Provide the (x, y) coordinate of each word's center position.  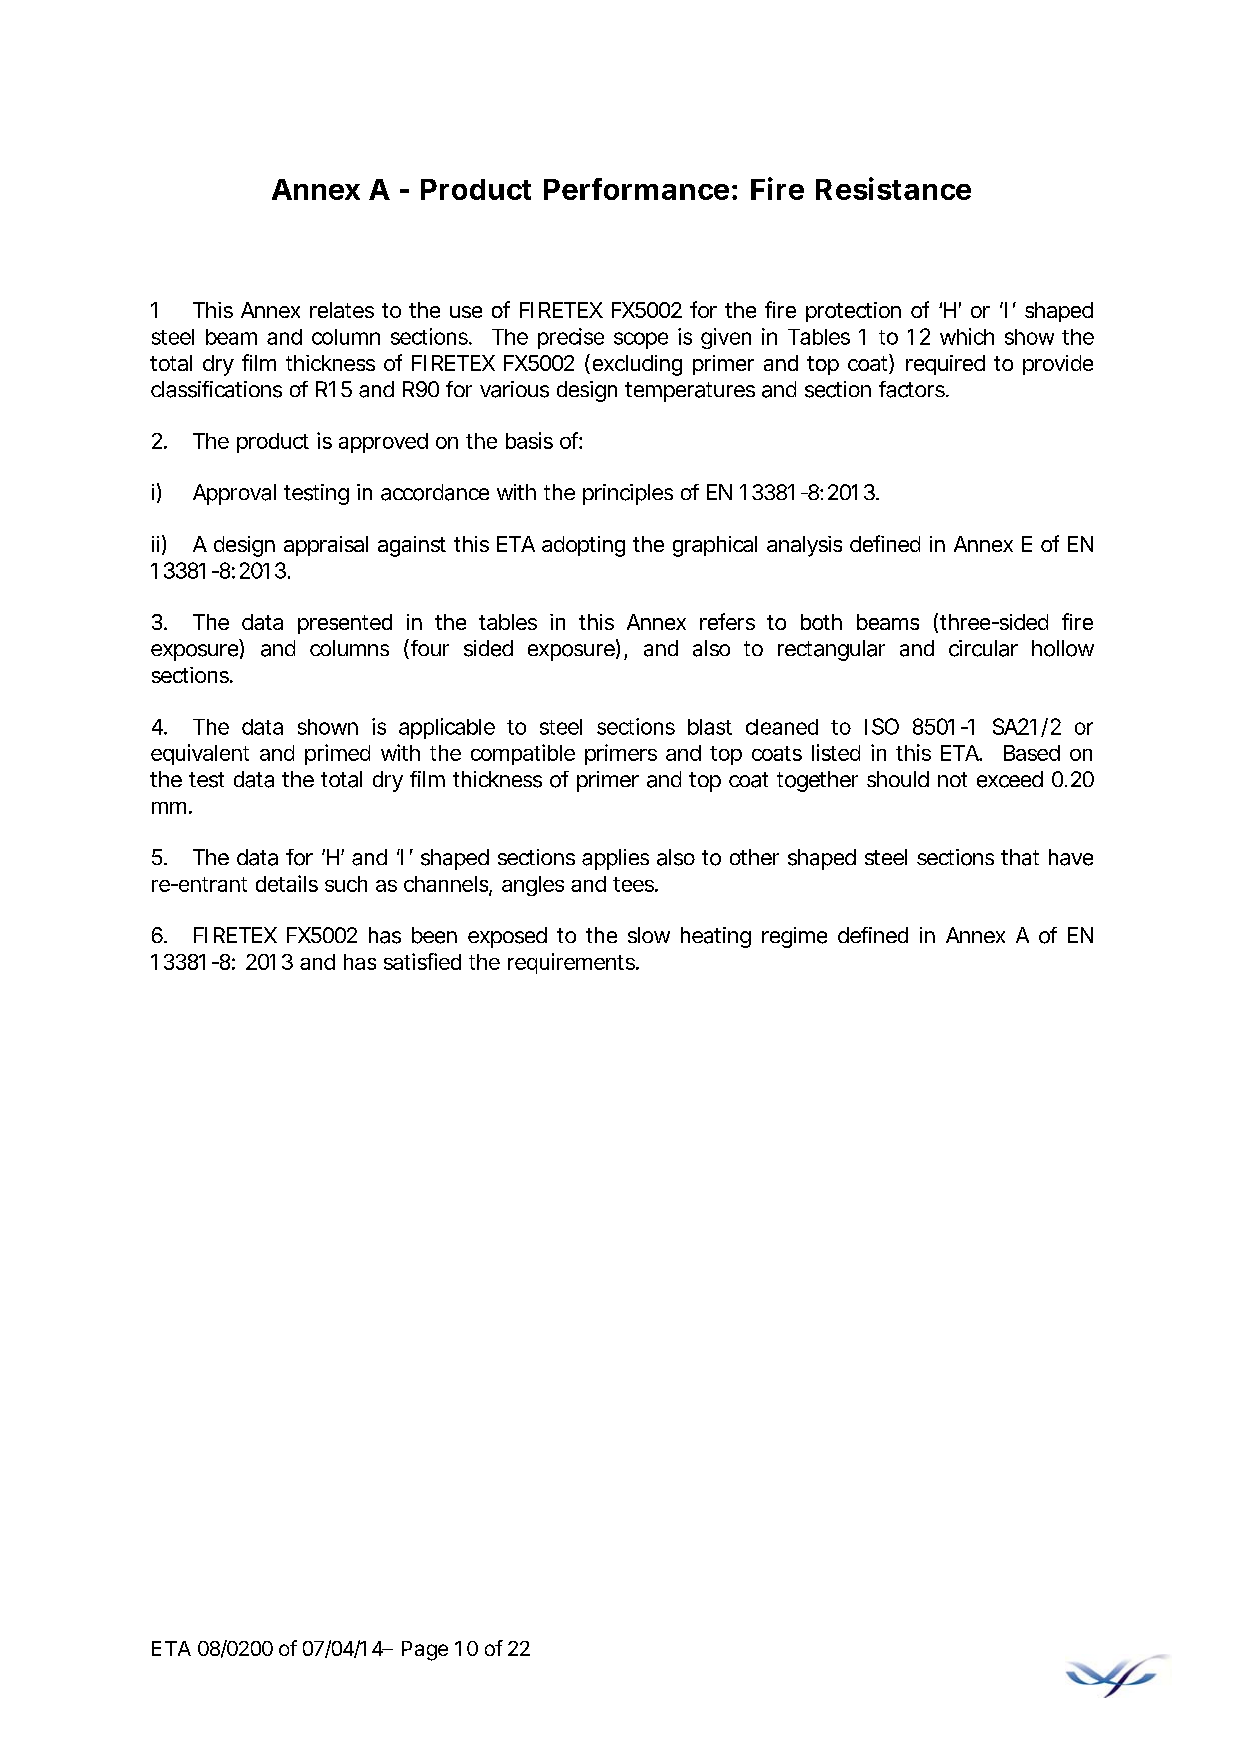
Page (425, 1651)
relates (342, 310)
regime (794, 937)
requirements (572, 963)
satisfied (422, 961)
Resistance (893, 188)
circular (983, 648)
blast (710, 727)
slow (649, 935)
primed (337, 754)
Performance (636, 189)
